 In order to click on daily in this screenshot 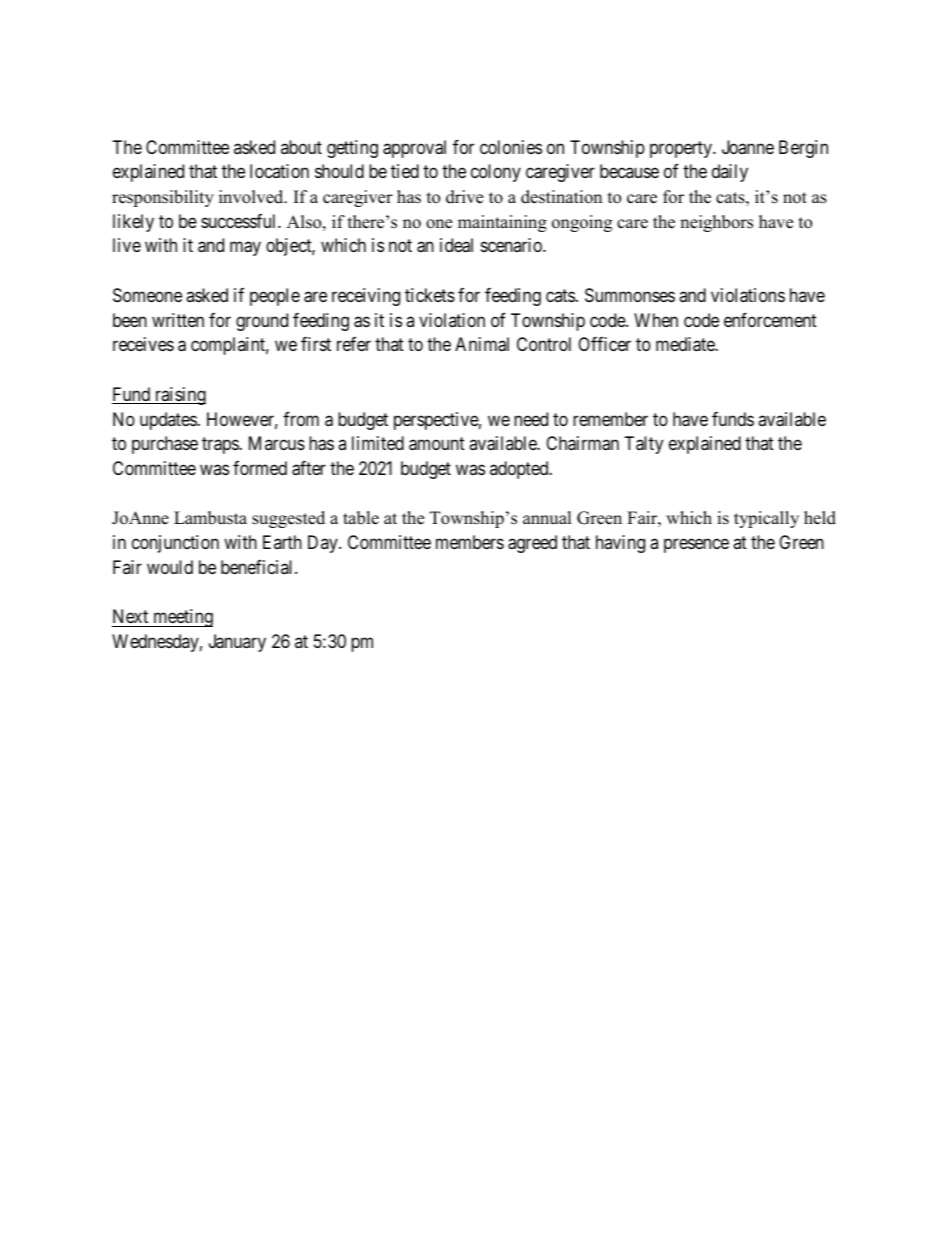, I will do `click(730, 173)`.
